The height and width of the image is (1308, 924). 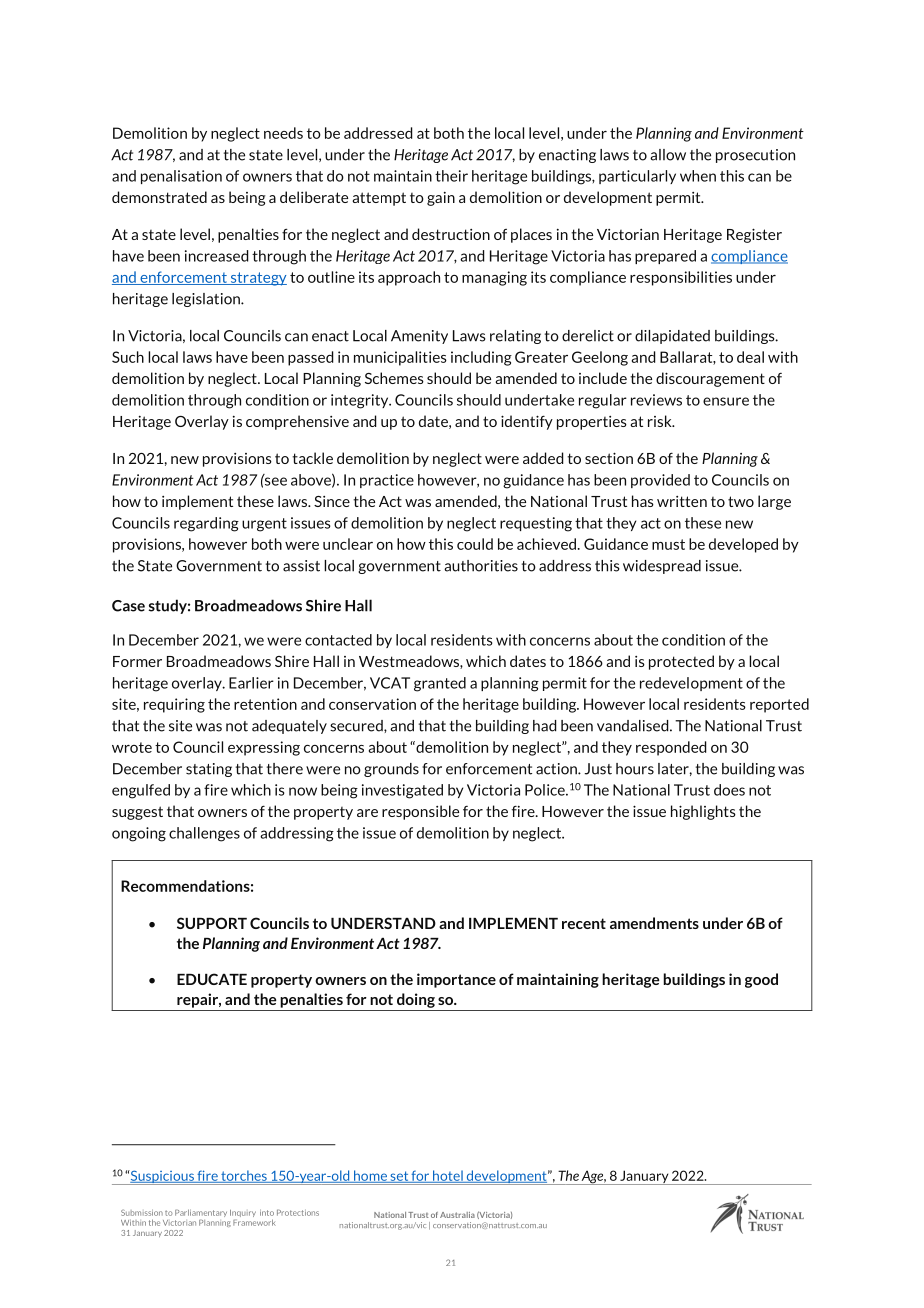 What do you see at coordinates (159, 197) in the image?
I see `demonstrated` at bounding box center [159, 197].
